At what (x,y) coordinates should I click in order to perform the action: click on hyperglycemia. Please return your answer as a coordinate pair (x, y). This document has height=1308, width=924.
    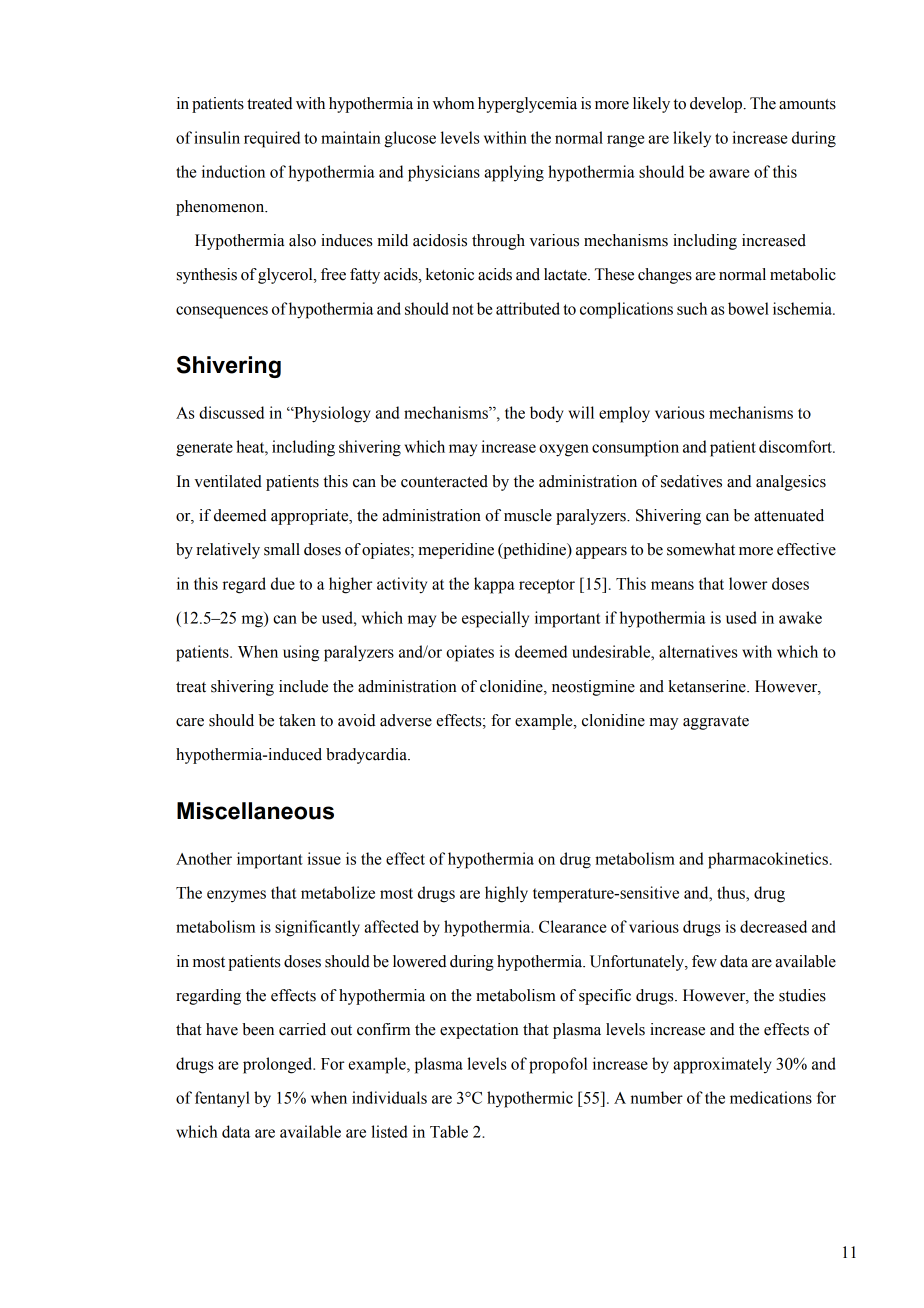
    Looking at the image, I should click on (527, 105).
